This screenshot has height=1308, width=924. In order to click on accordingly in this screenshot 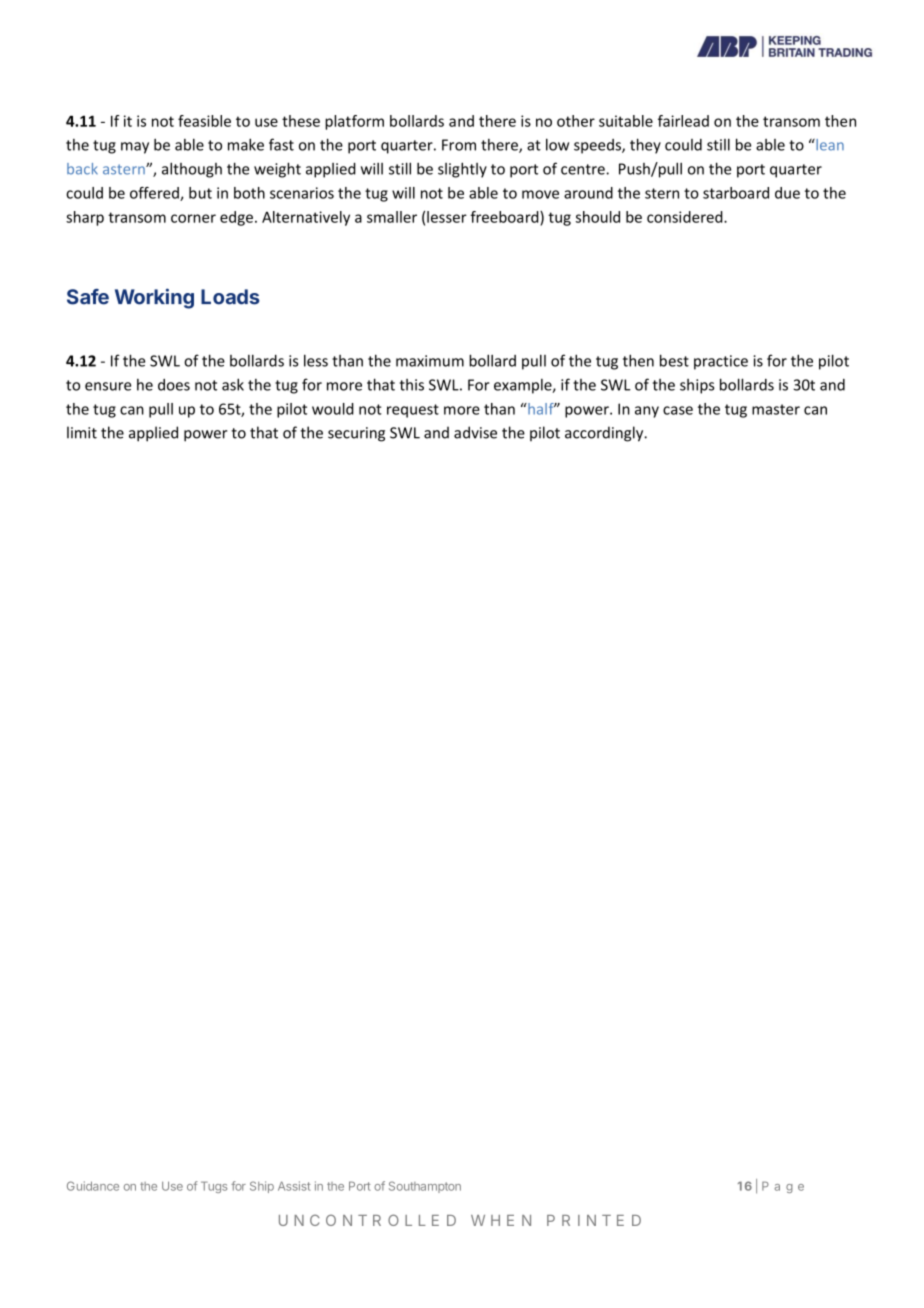, I will do `click(605, 434)`.
